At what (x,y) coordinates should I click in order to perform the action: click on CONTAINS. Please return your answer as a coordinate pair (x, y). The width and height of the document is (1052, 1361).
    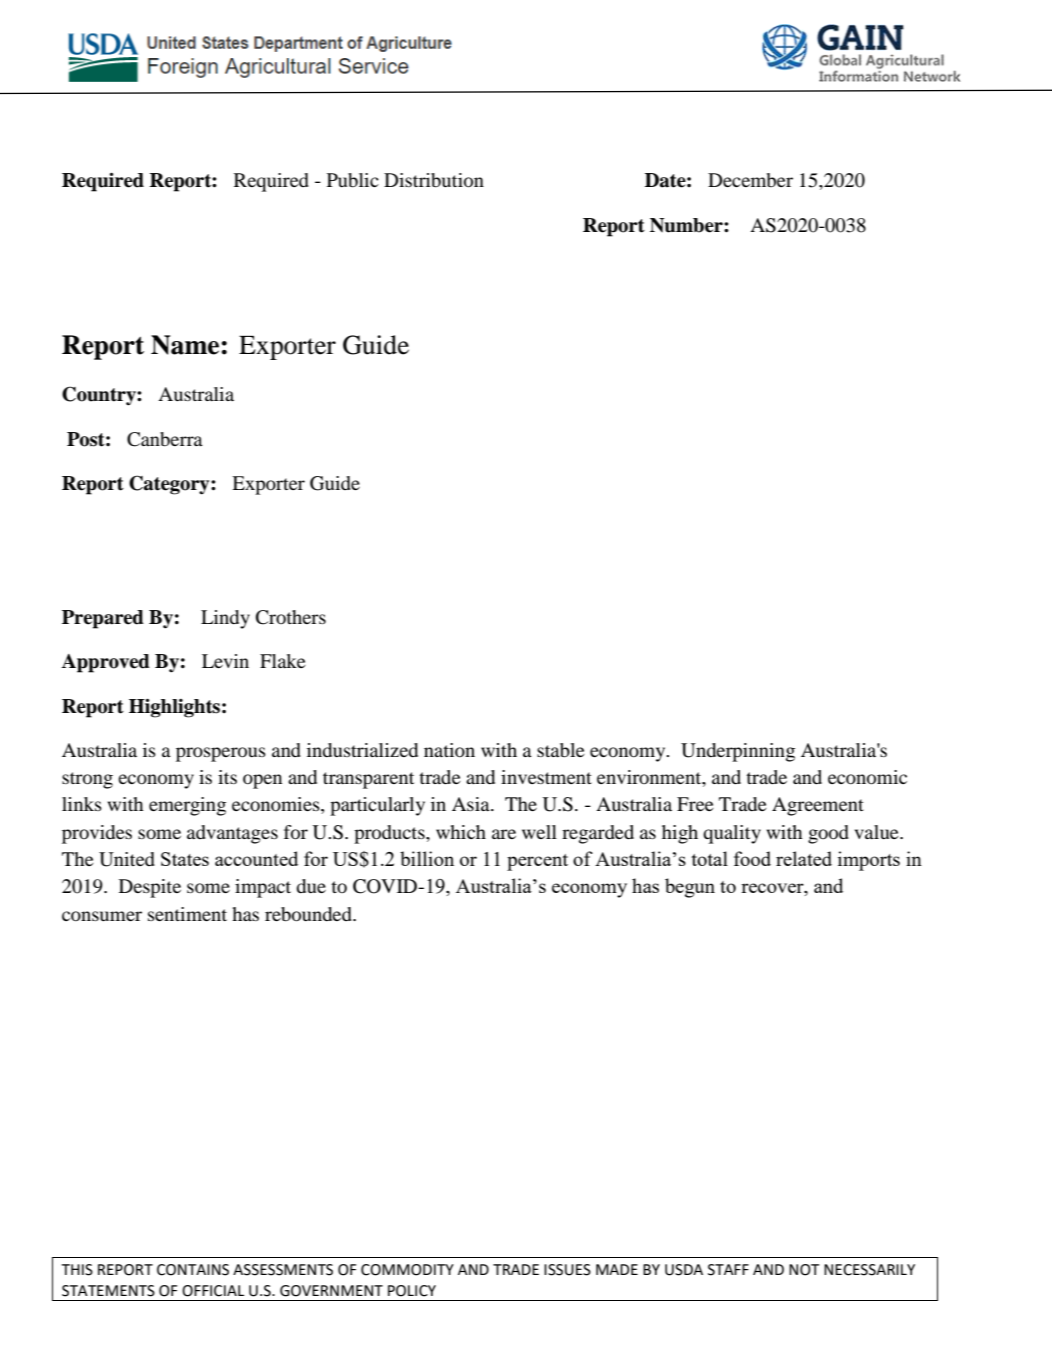
    Looking at the image, I should click on (193, 1270).
